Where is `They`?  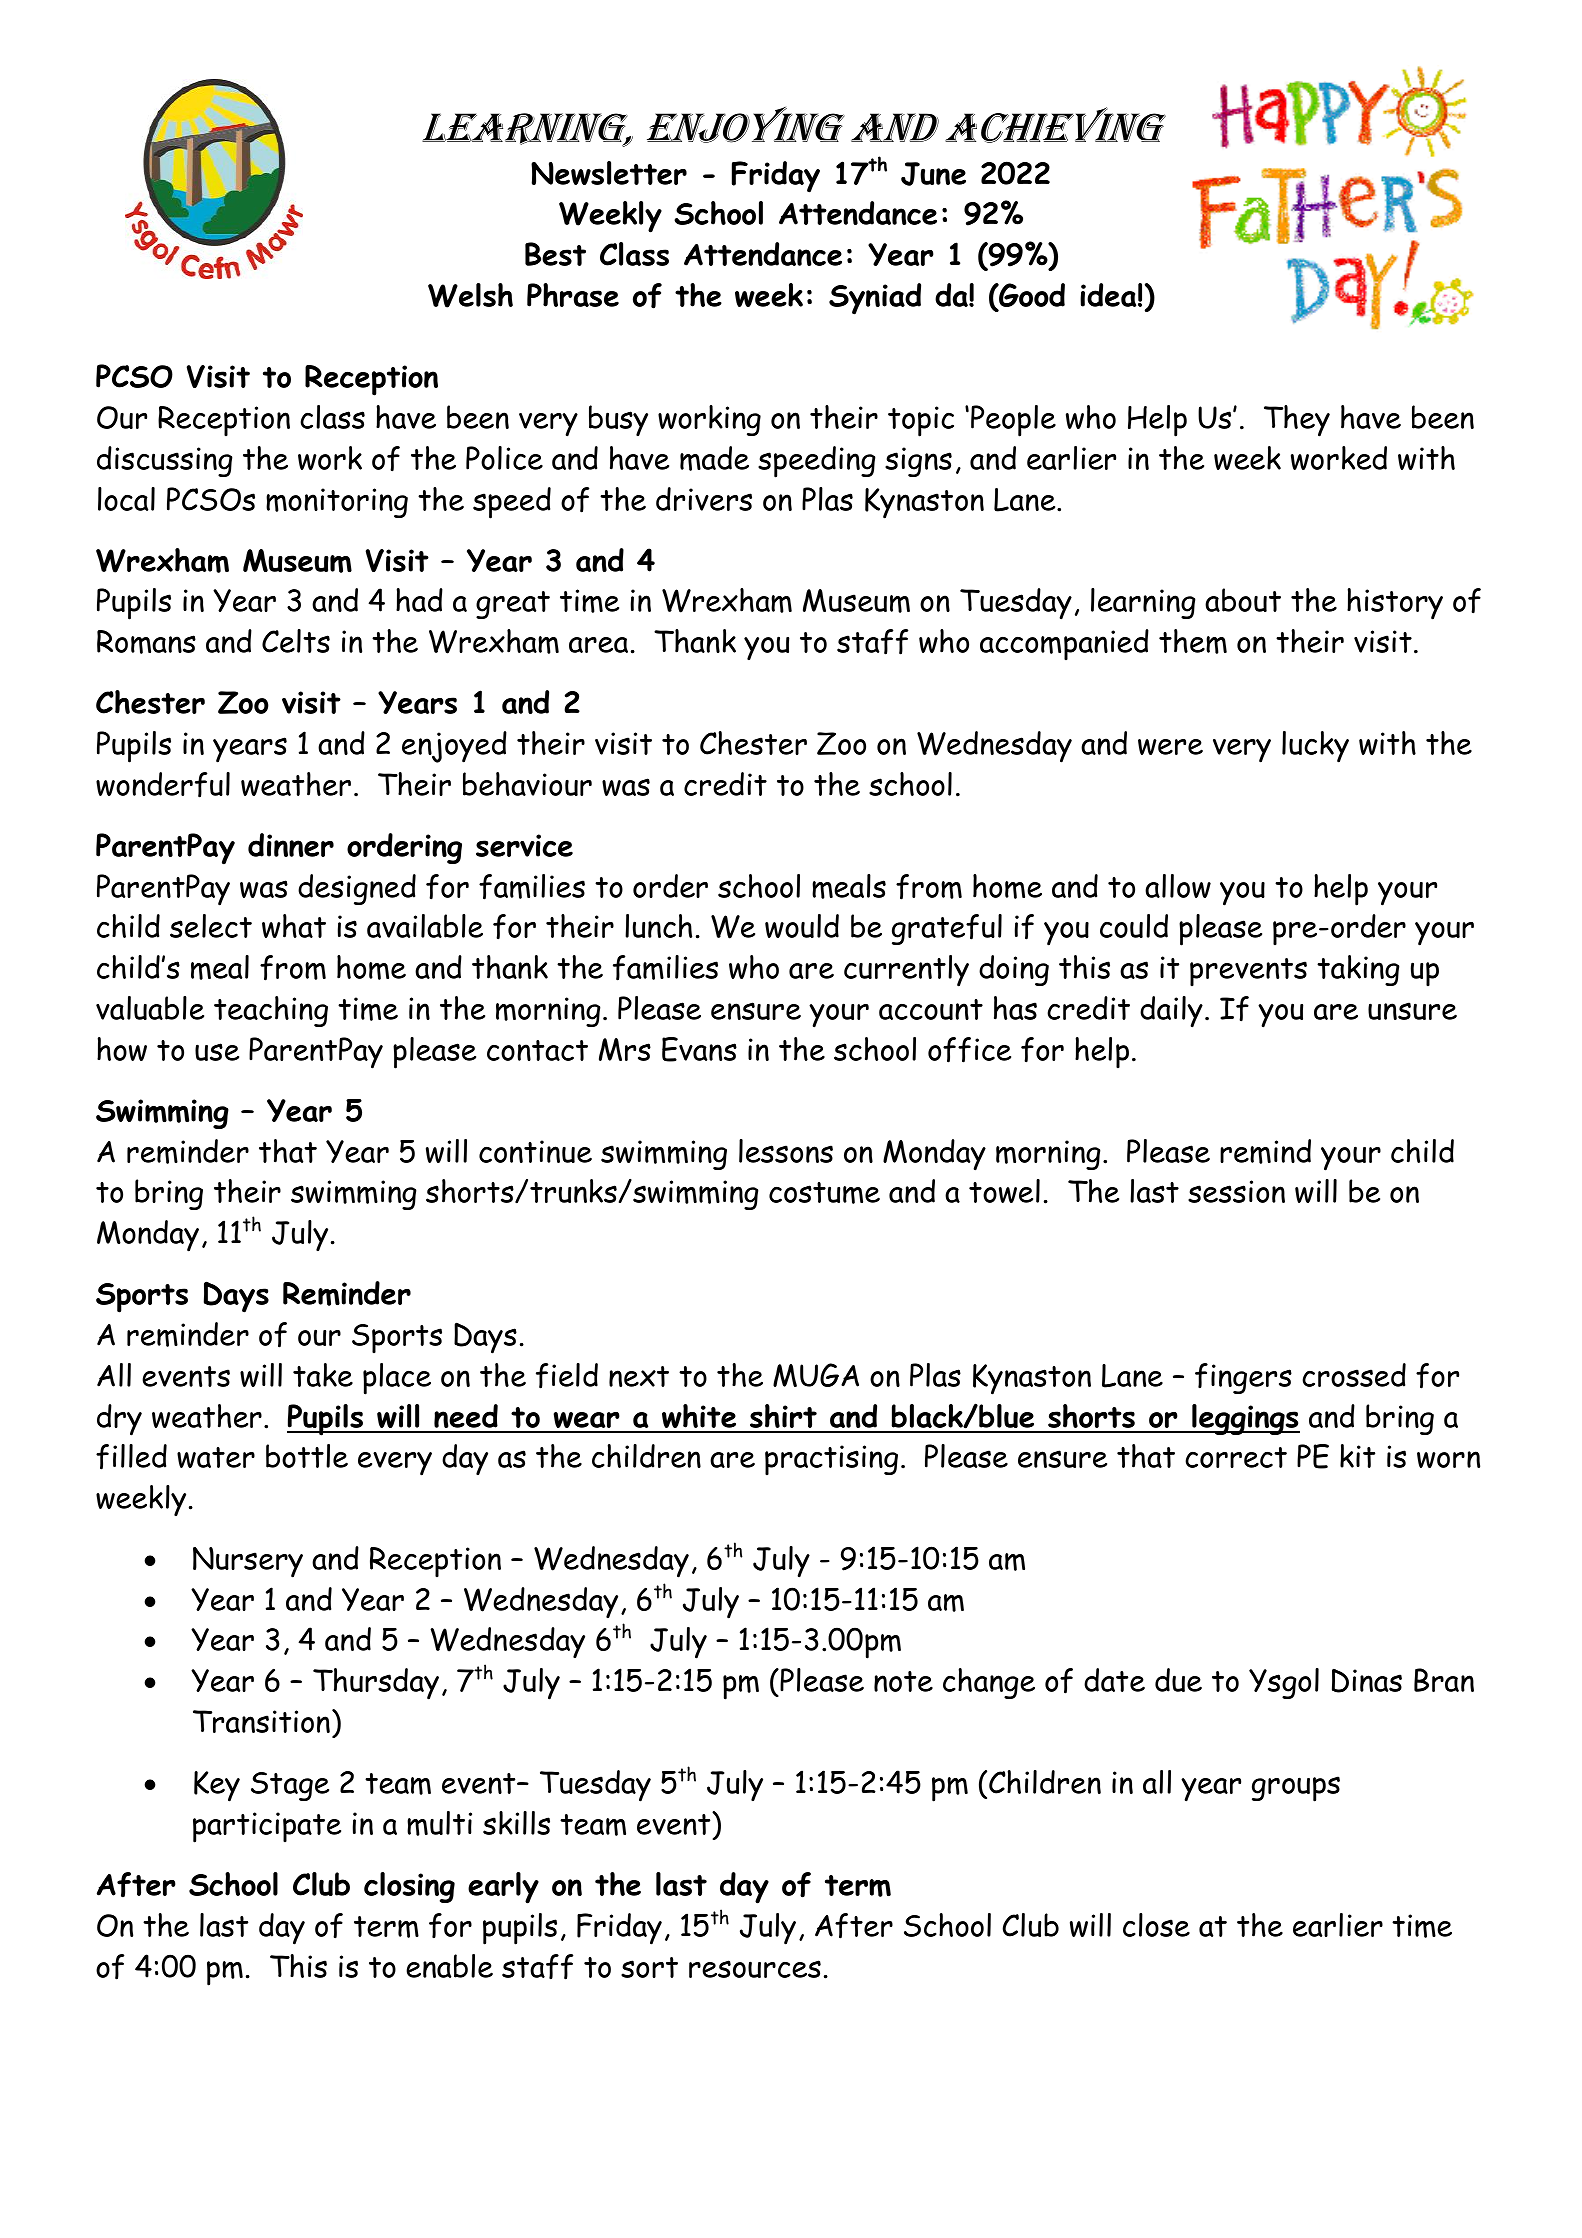
They is located at coordinates (1297, 421).
